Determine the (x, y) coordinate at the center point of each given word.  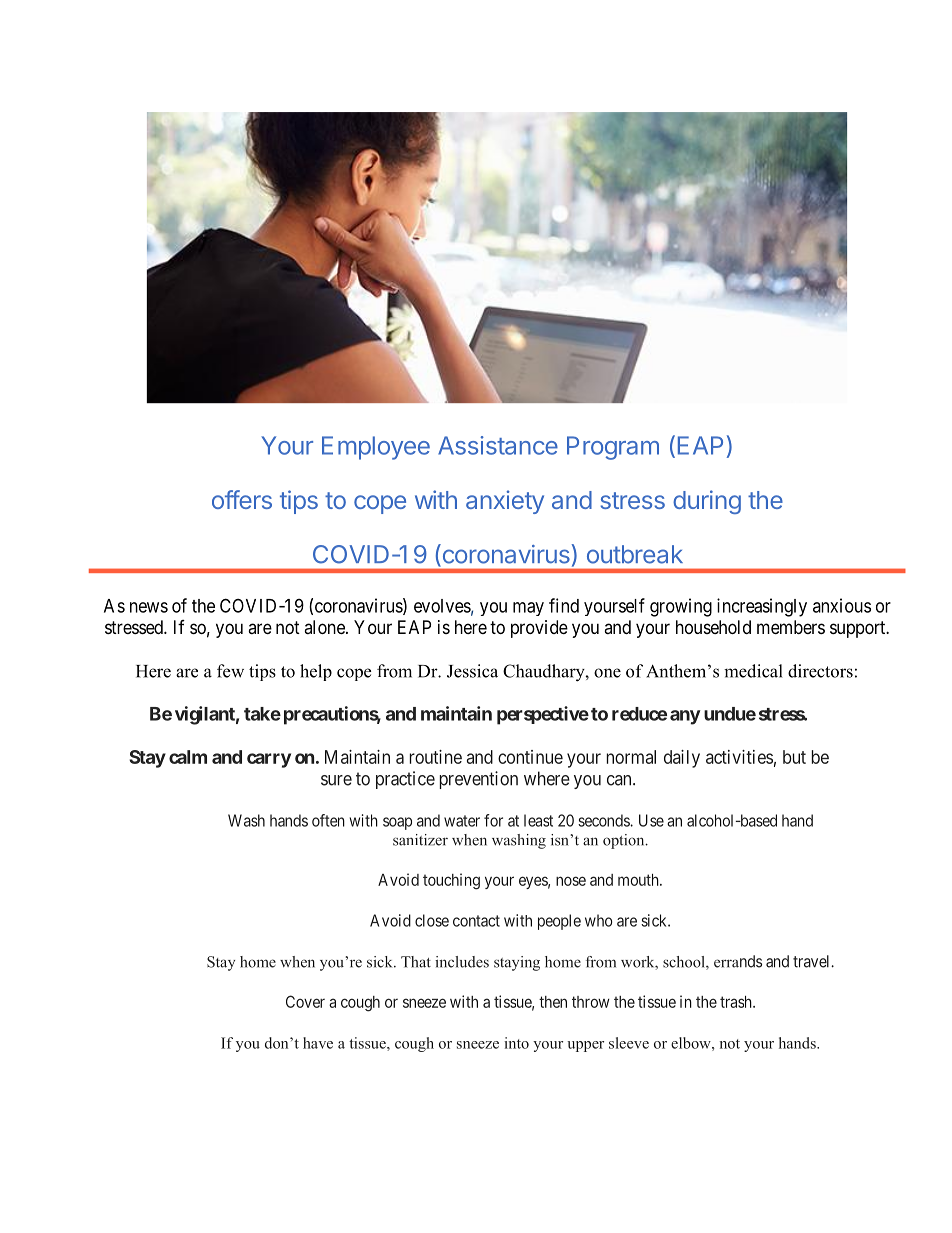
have (318, 1043)
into (516, 1043)
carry (269, 760)
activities (739, 757)
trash (737, 1002)
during (707, 502)
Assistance (498, 445)
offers (242, 499)
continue (530, 757)
